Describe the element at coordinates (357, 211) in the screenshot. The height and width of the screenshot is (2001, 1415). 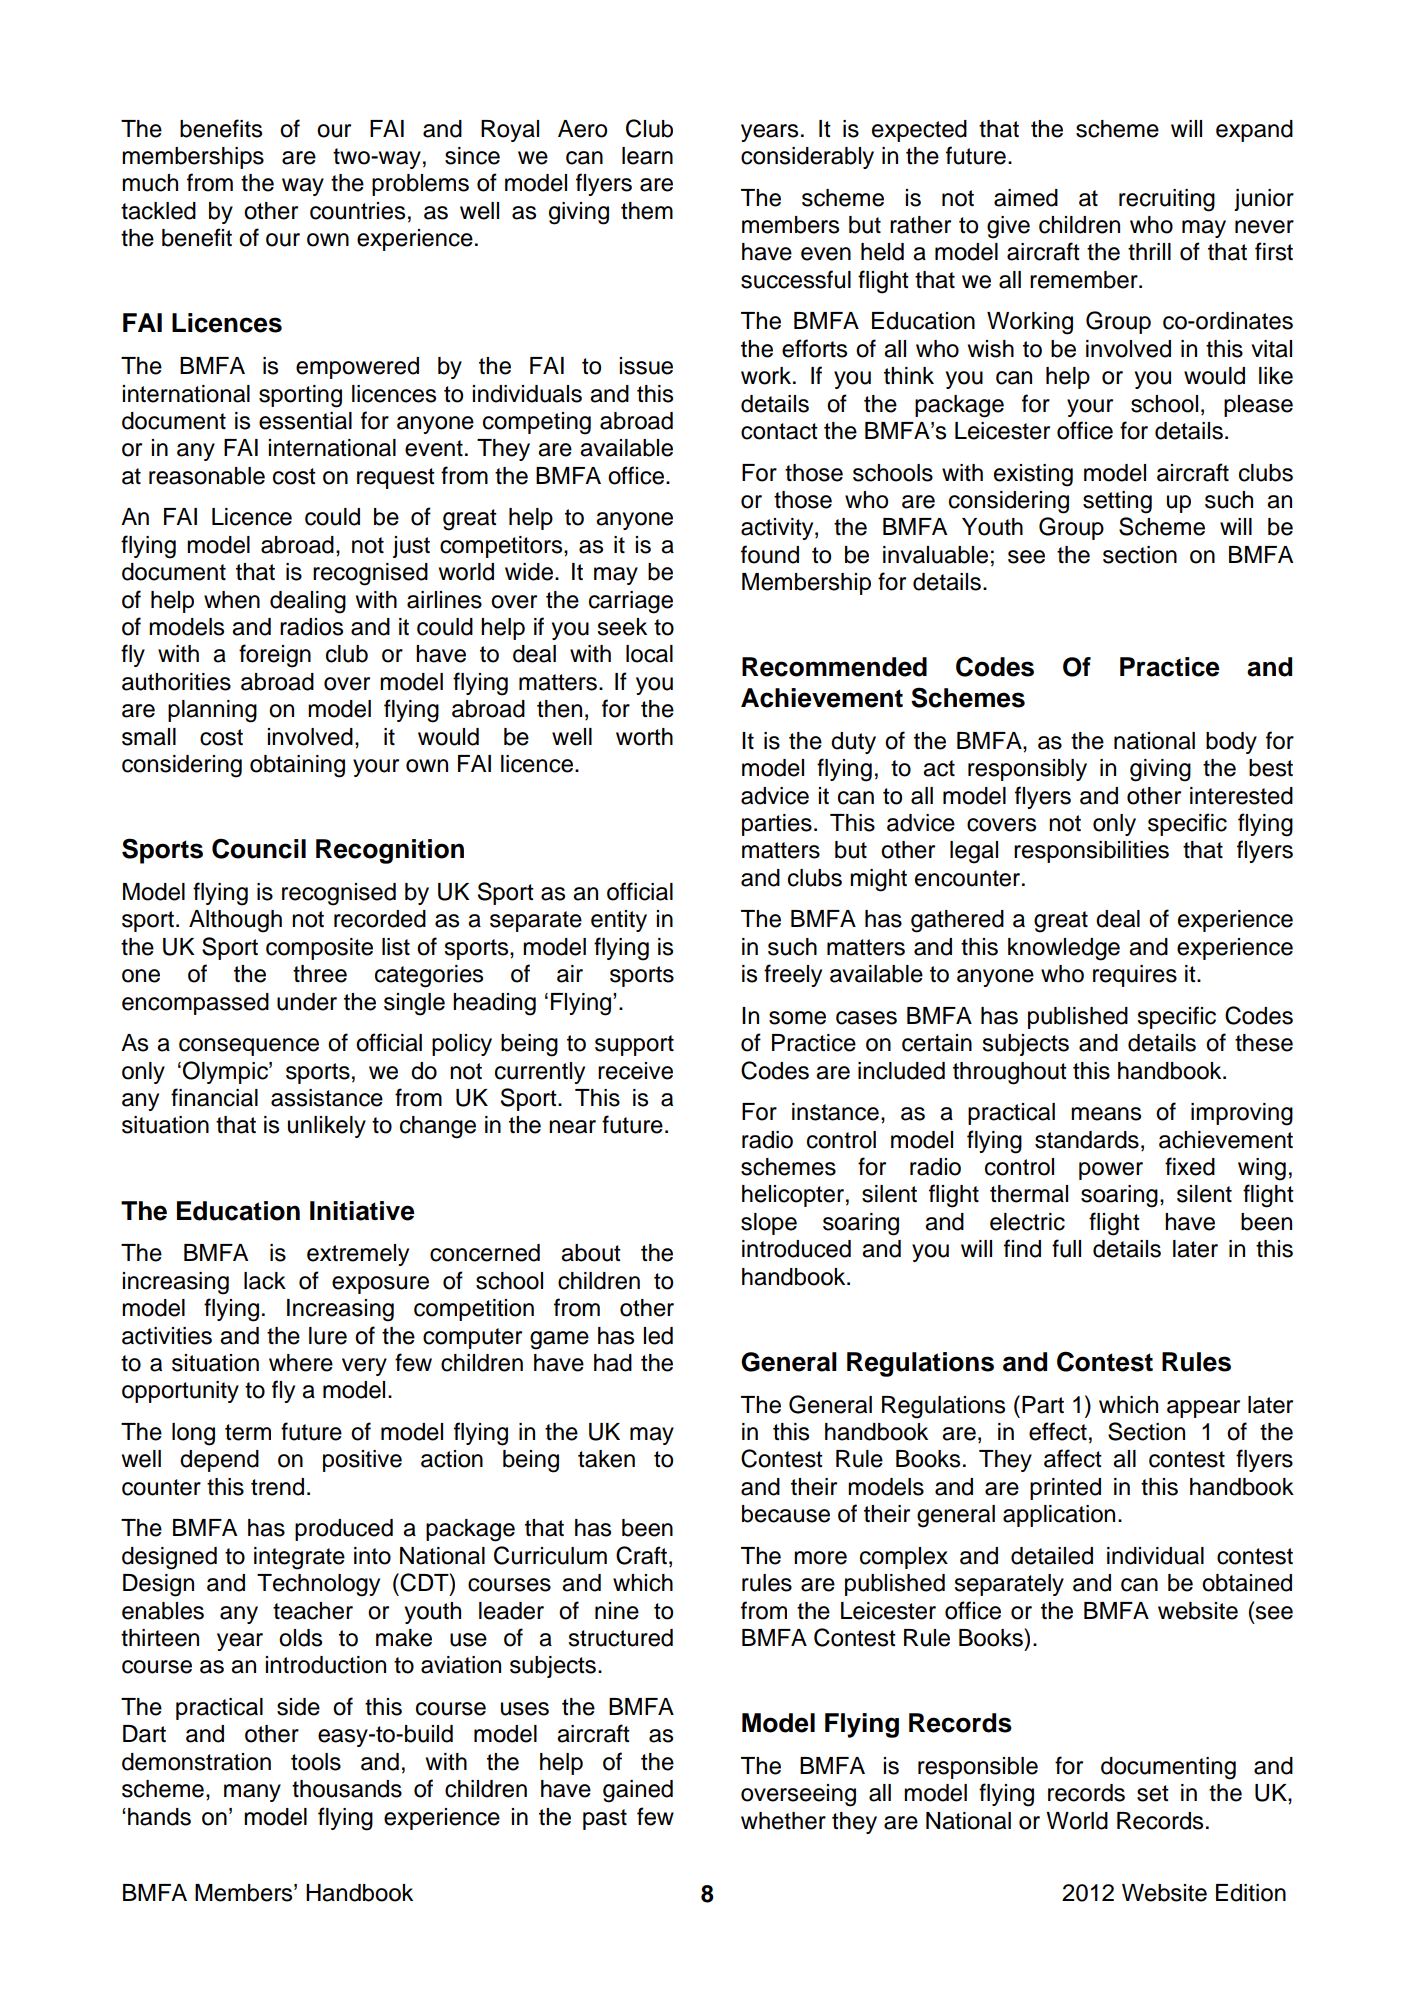
I see `countries` at that location.
